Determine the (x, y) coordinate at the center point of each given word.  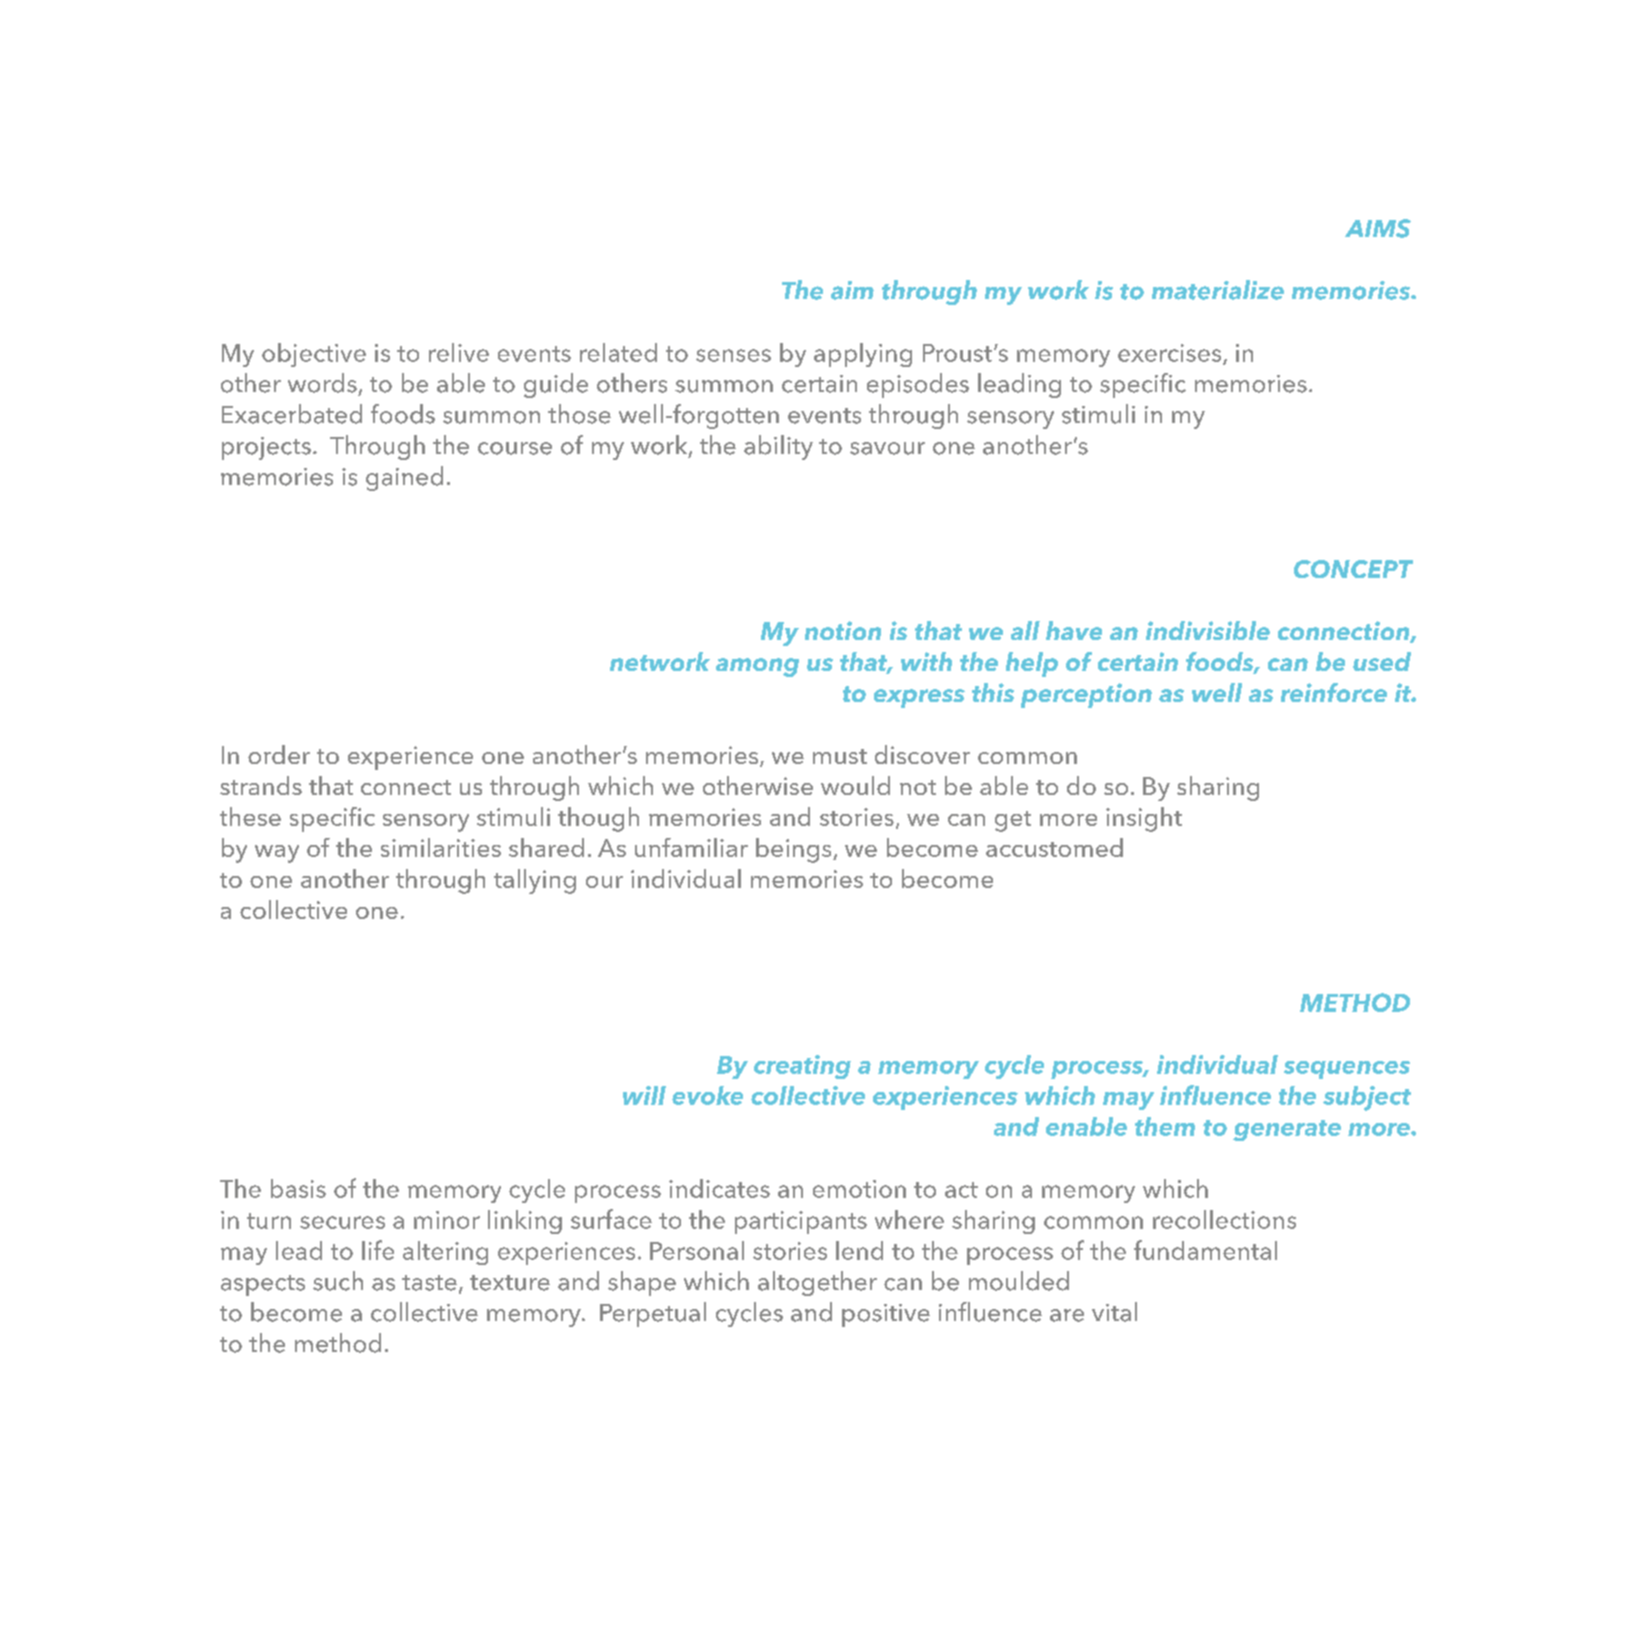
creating (802, 1067)
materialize (1218, 290)
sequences (1347, 1070)
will (644, 1095)
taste (429, 1283)
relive (459, 352)
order (279, 754)
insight (1144, 819)
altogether (817, 1283)
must (840, 756)
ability (778, 447)
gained (404, 478)
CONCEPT (1353, 569)
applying (863, 355)
